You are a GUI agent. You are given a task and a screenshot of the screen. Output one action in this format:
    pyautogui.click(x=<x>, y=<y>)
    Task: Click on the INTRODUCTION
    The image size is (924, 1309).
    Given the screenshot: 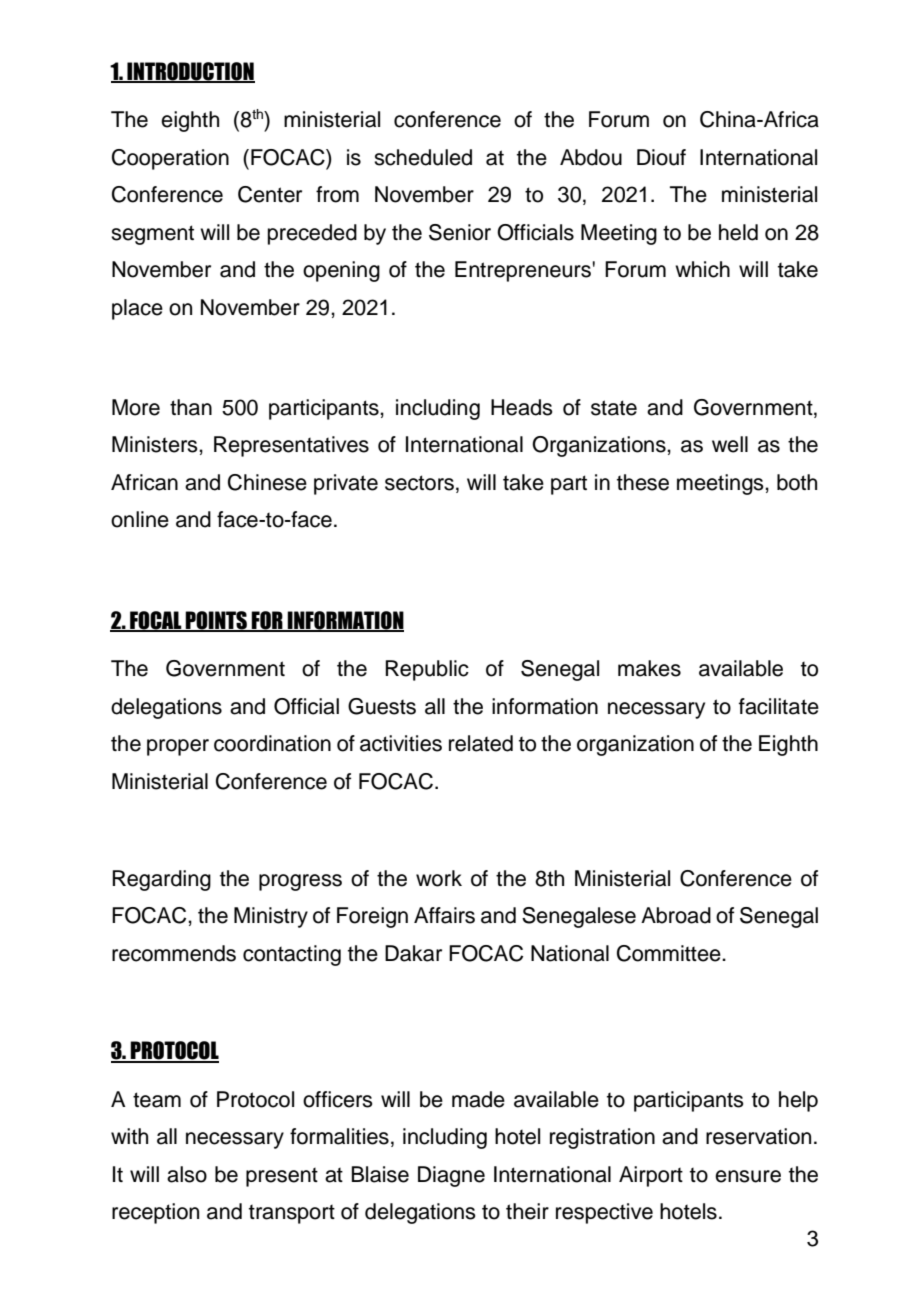 What is the action you would take?
    pyautogui.click(x=190, y=72)
